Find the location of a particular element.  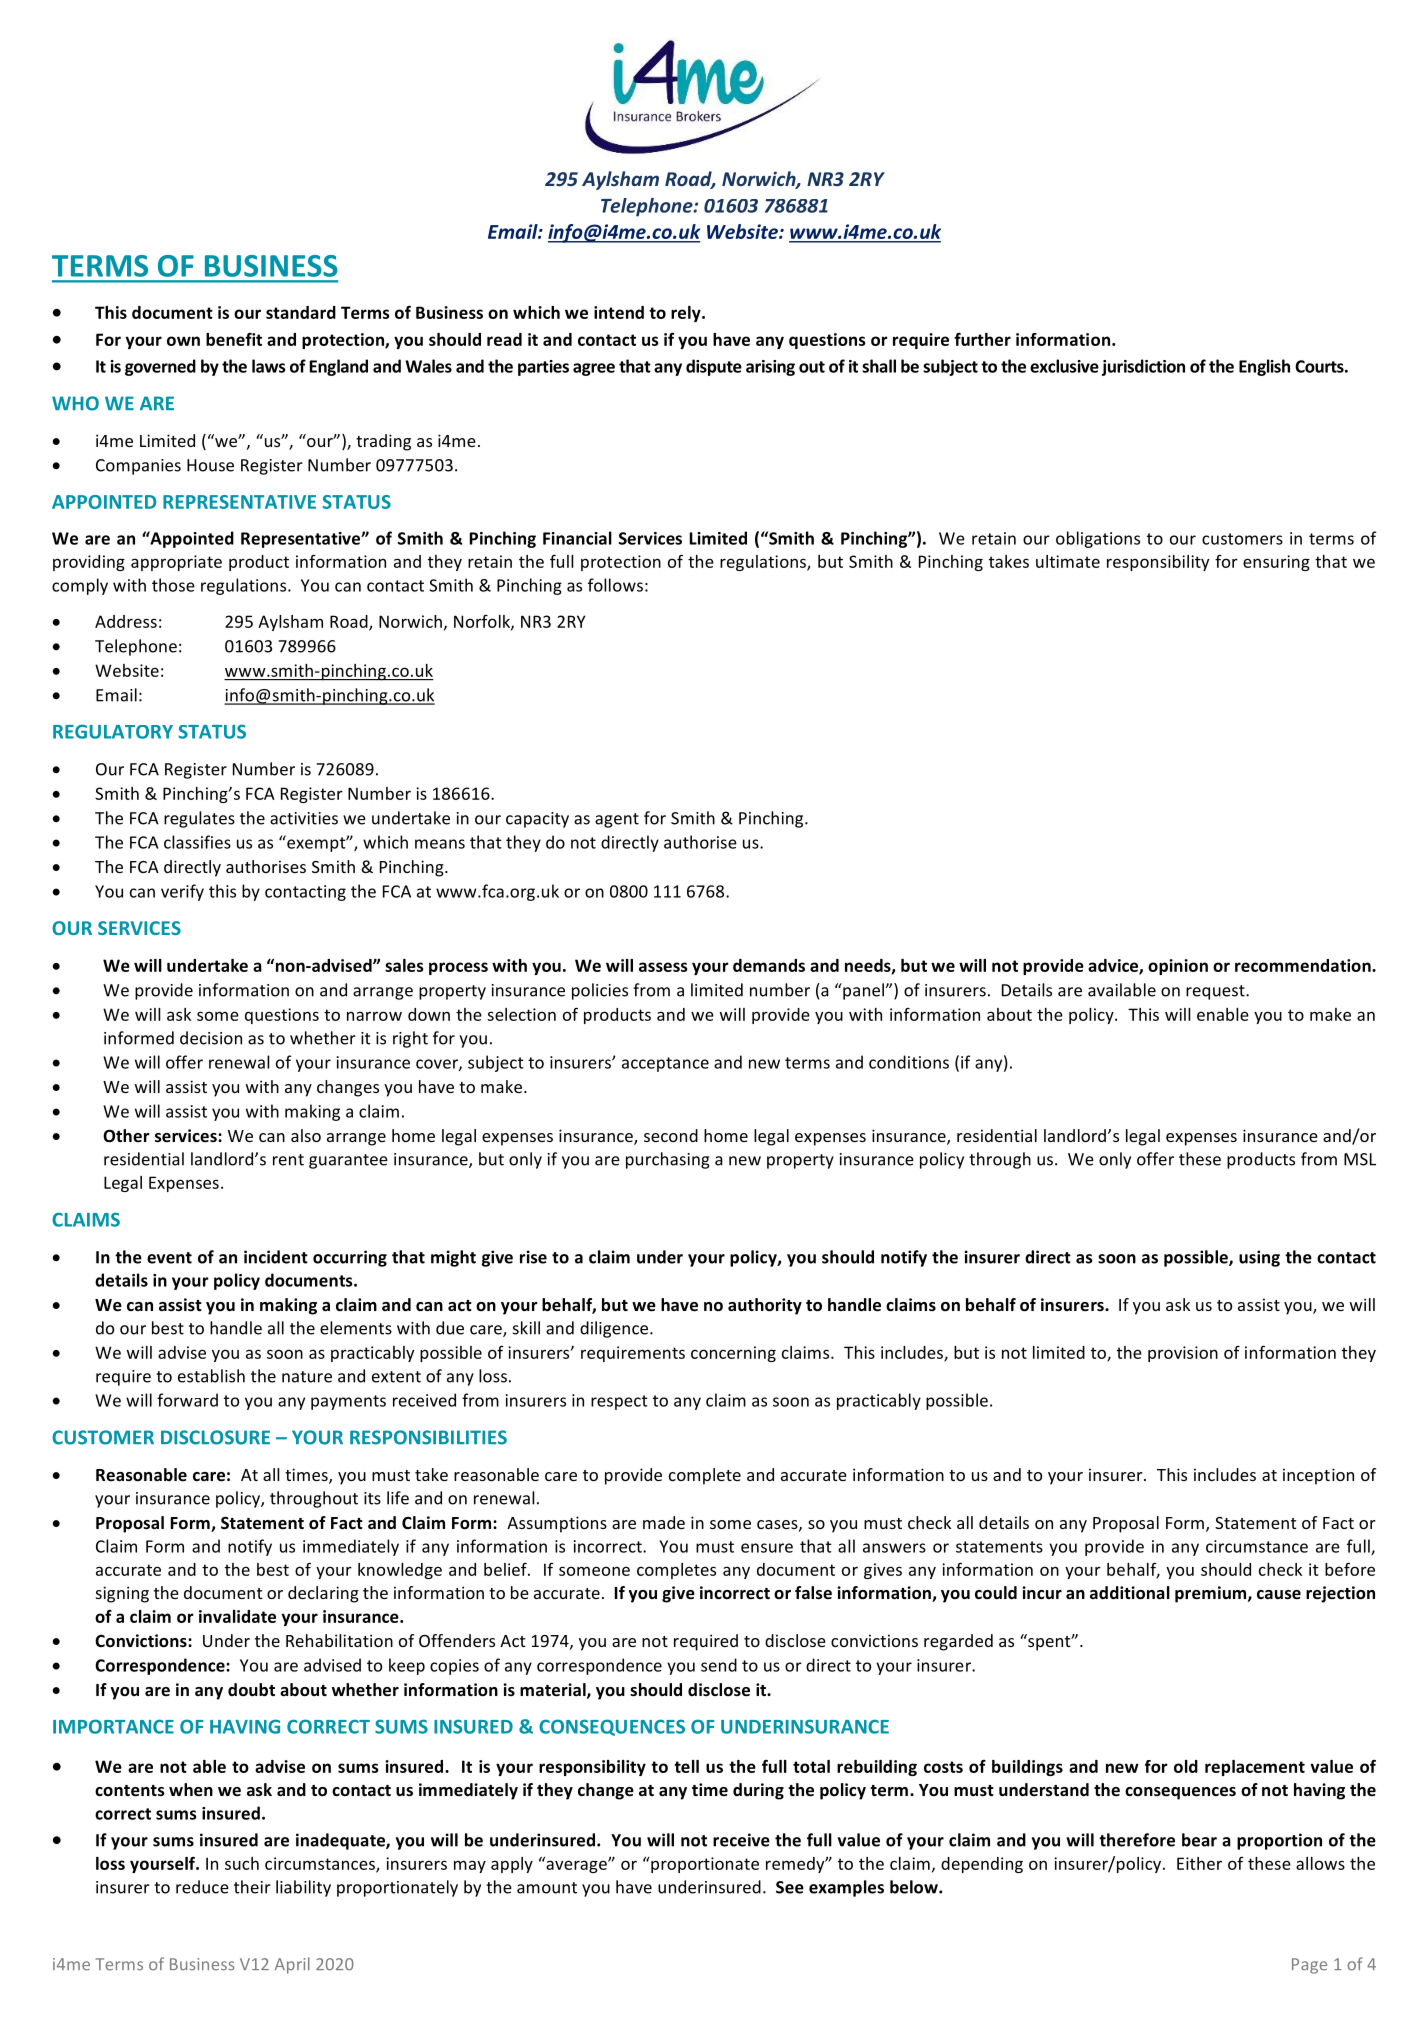

English is located at coordinates (1264, 367).
